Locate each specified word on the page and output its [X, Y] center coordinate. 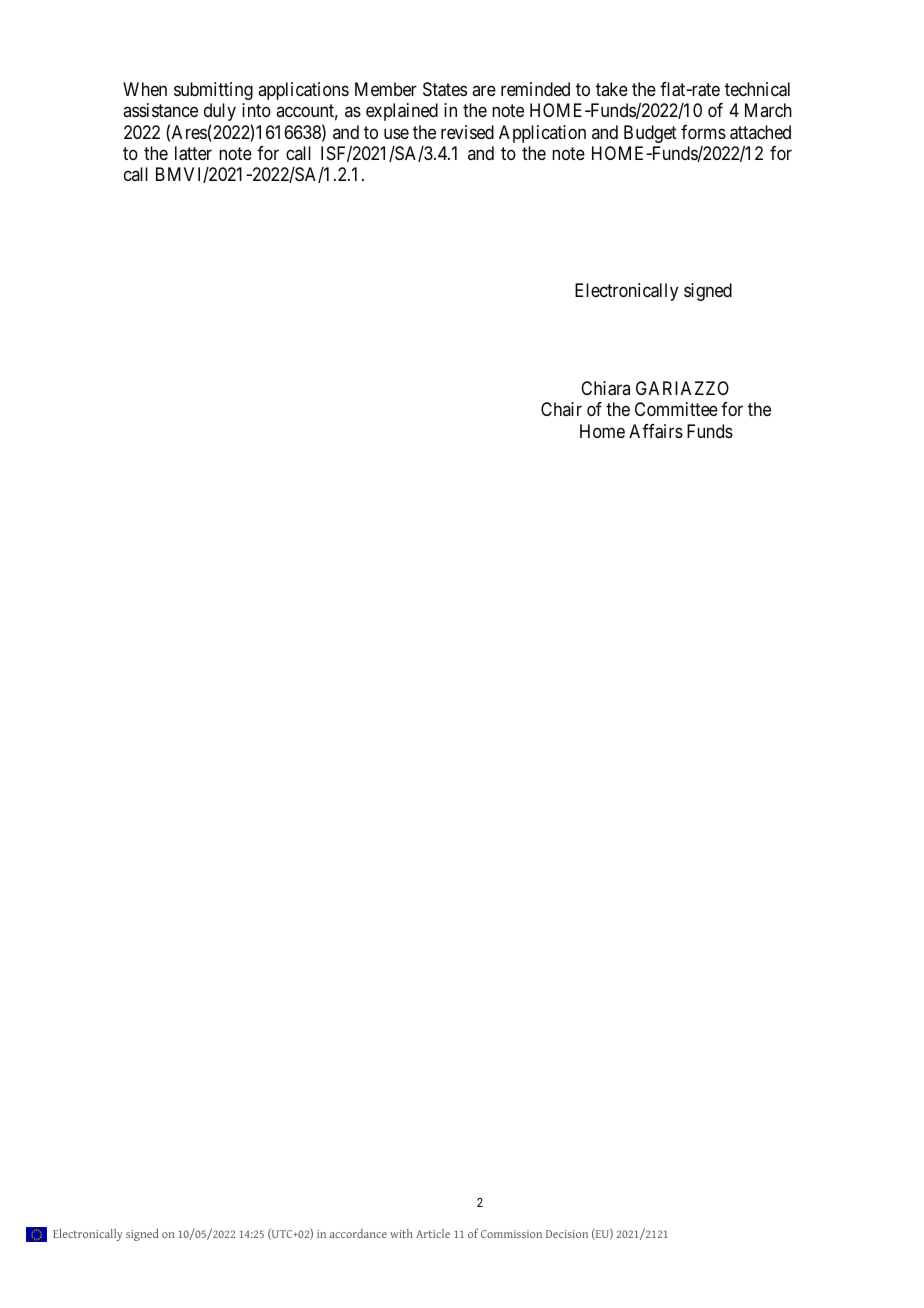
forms [703, 132]
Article [433, 1233]
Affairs [656, 431]
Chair [561, 409]
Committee [676, 409]
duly [220, 112]
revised [467, 132]
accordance [358, 1233]
